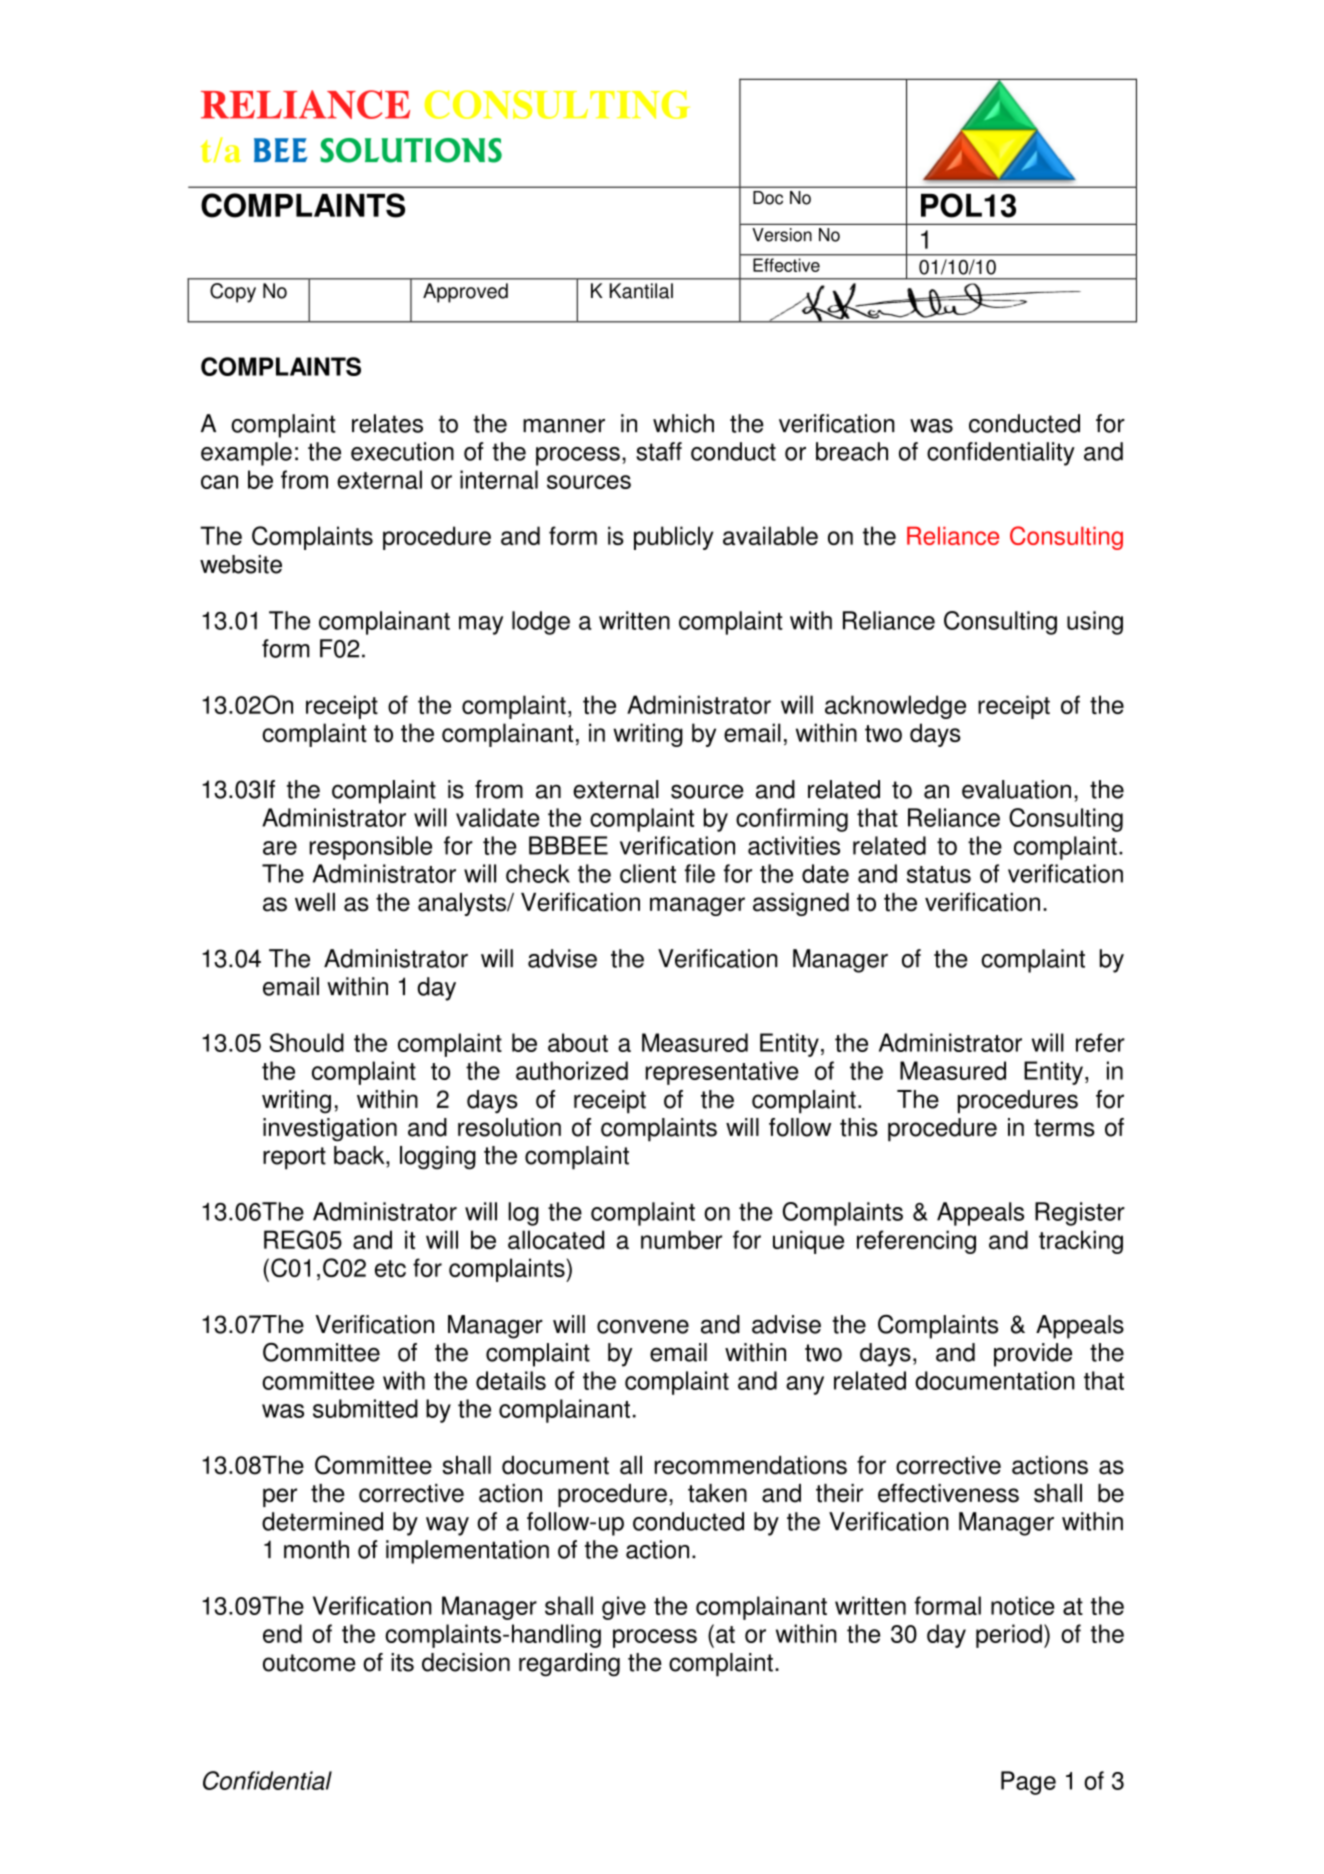 This screenshot has height=1874, width=1324. What do you see at coordinates (643, 1326) in the screenshot?
I see `convene` at bounding box center [643, 1326].
